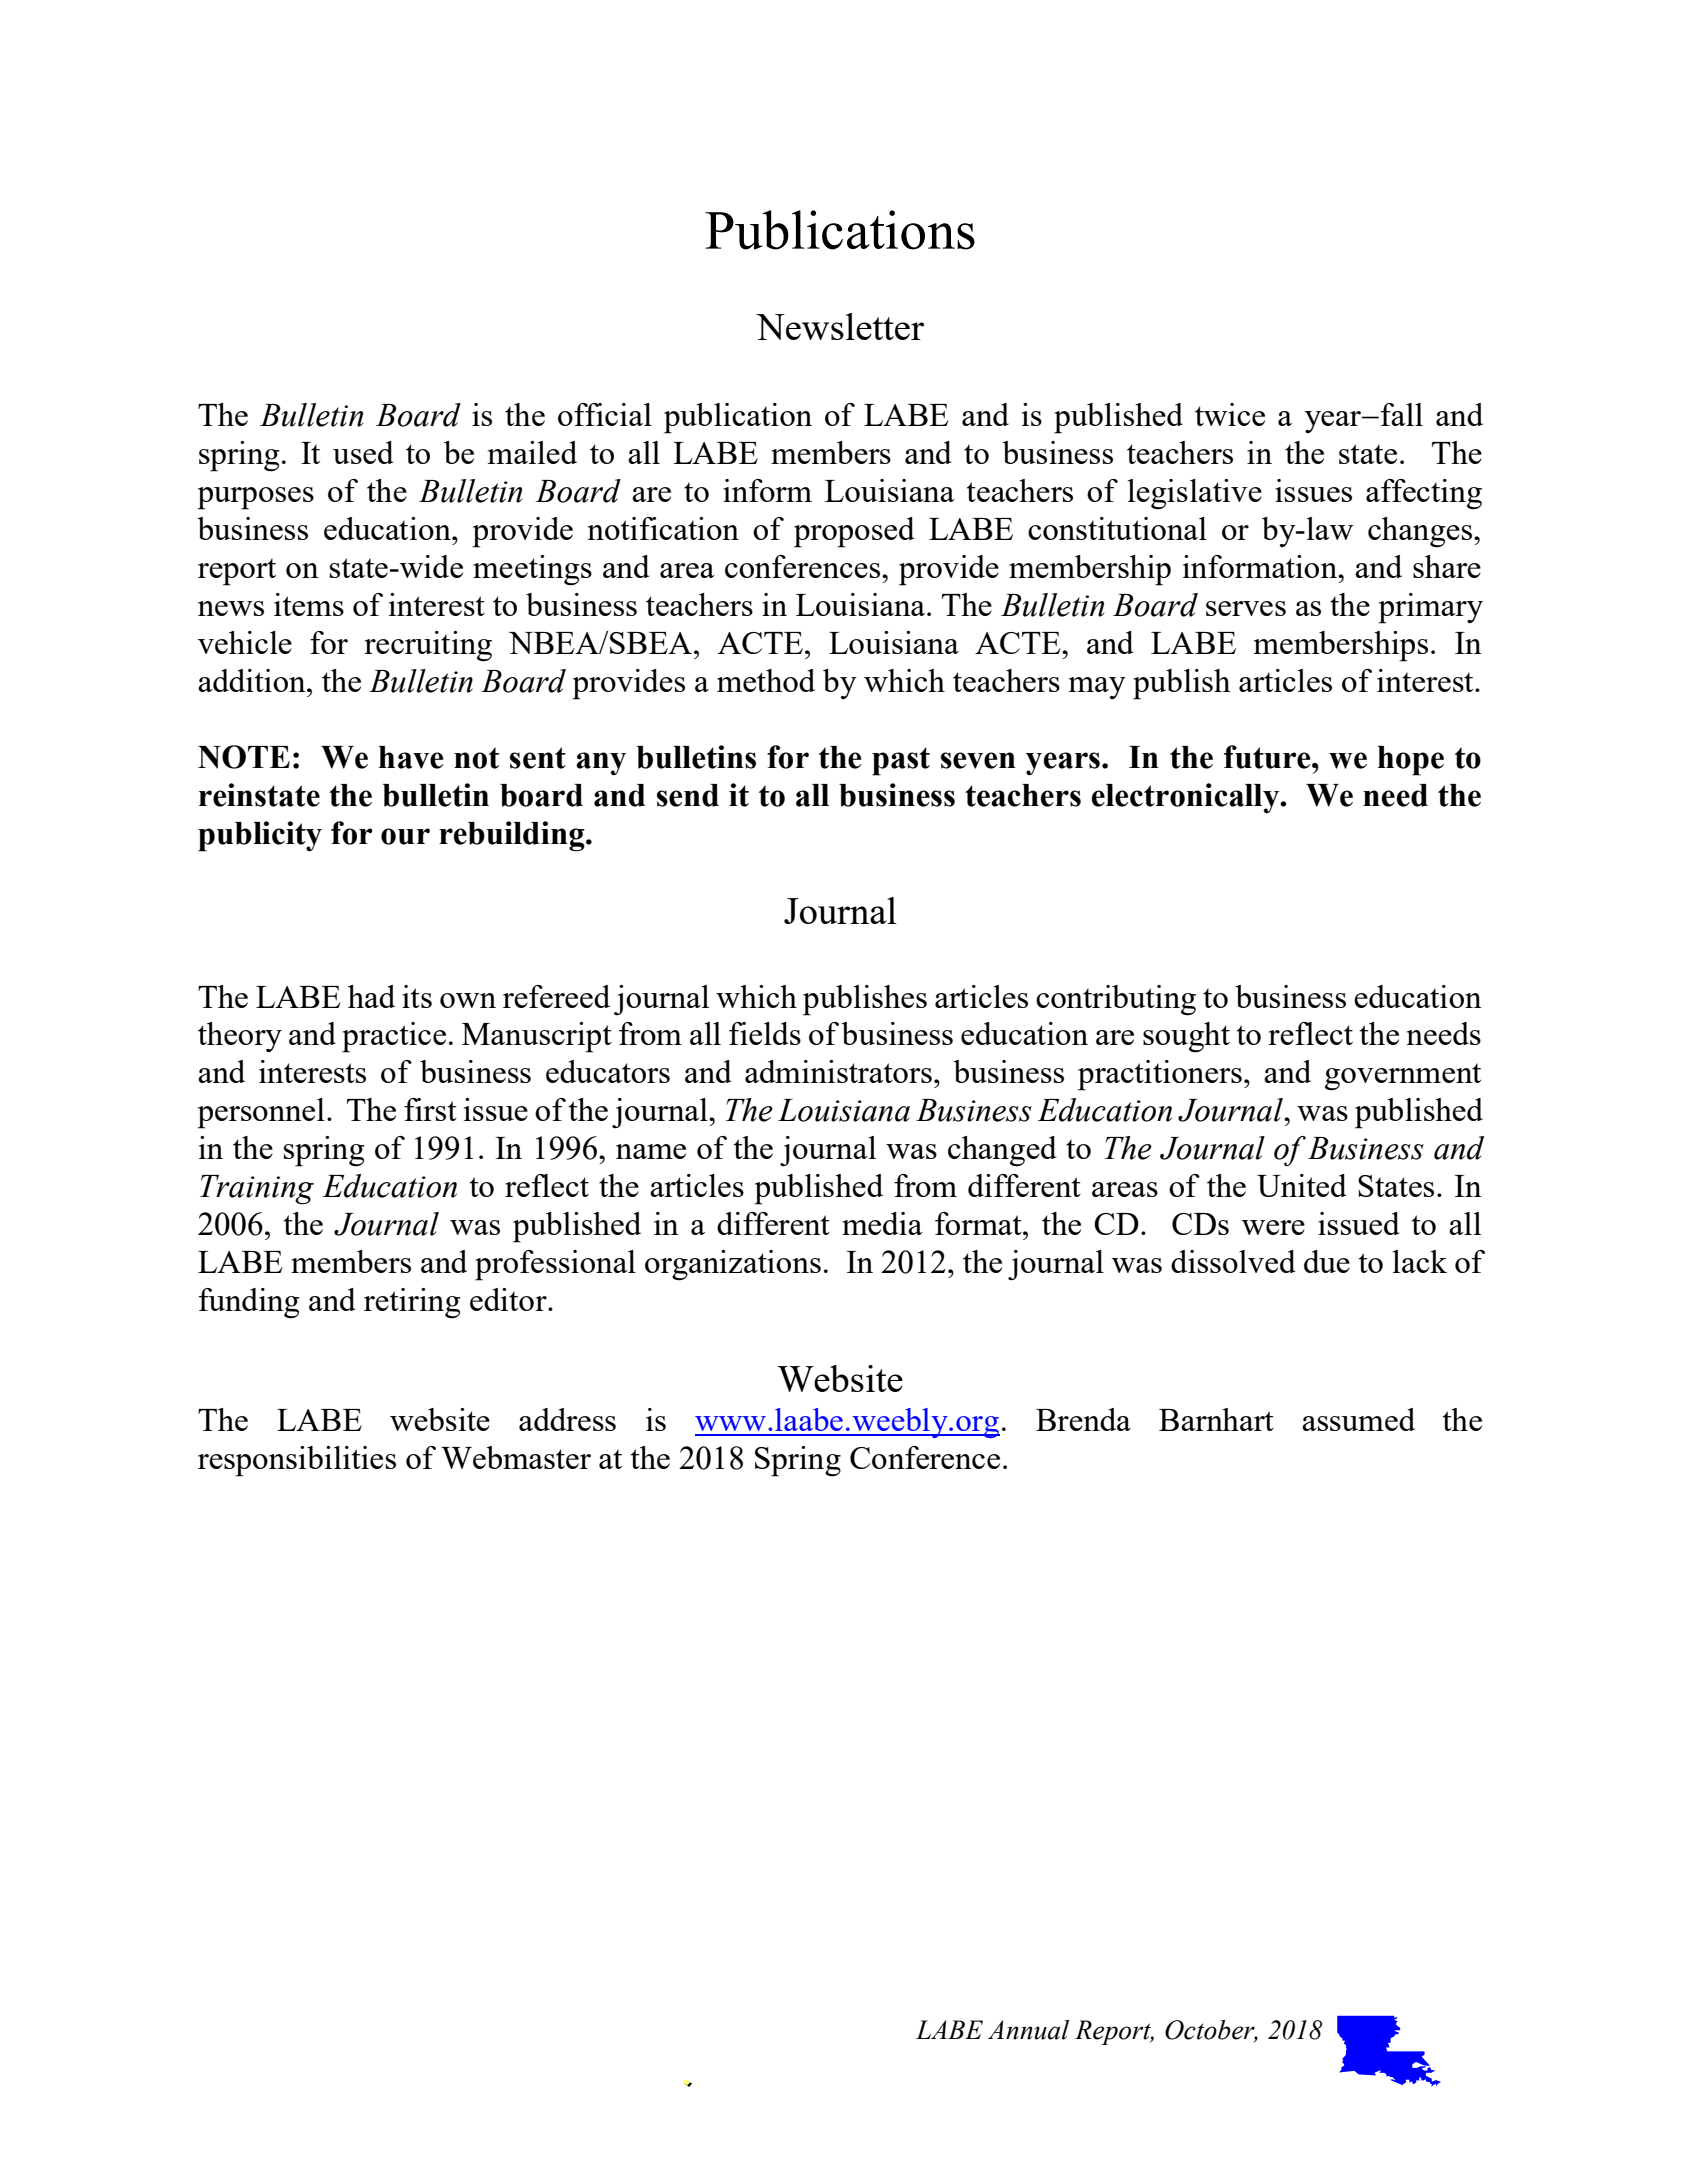 The height and width of the screenshot is (2176, 1681). I want to click on twice, so click(1230, 414).
